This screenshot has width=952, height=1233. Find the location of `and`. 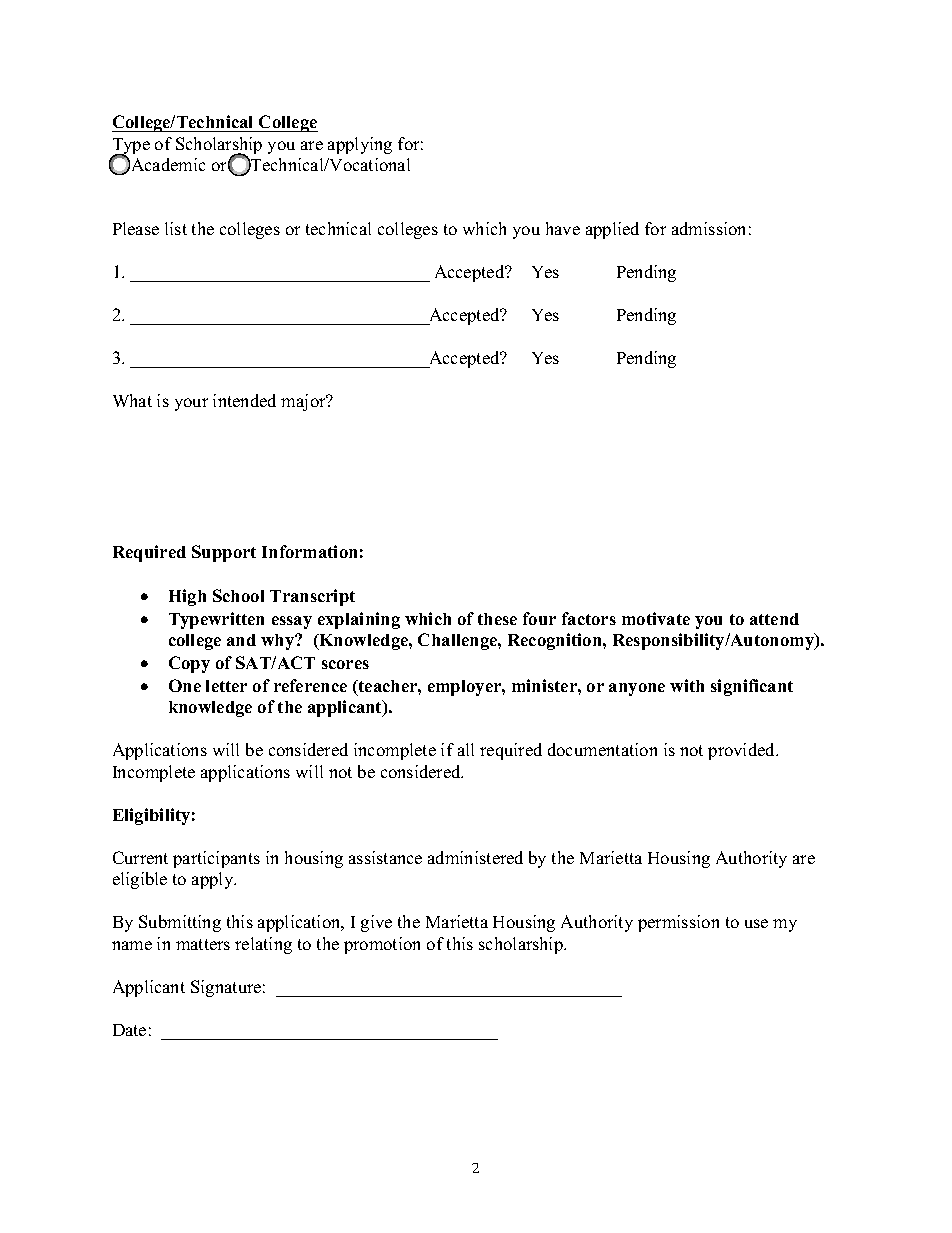

and is located at coordinates (241, 640).
